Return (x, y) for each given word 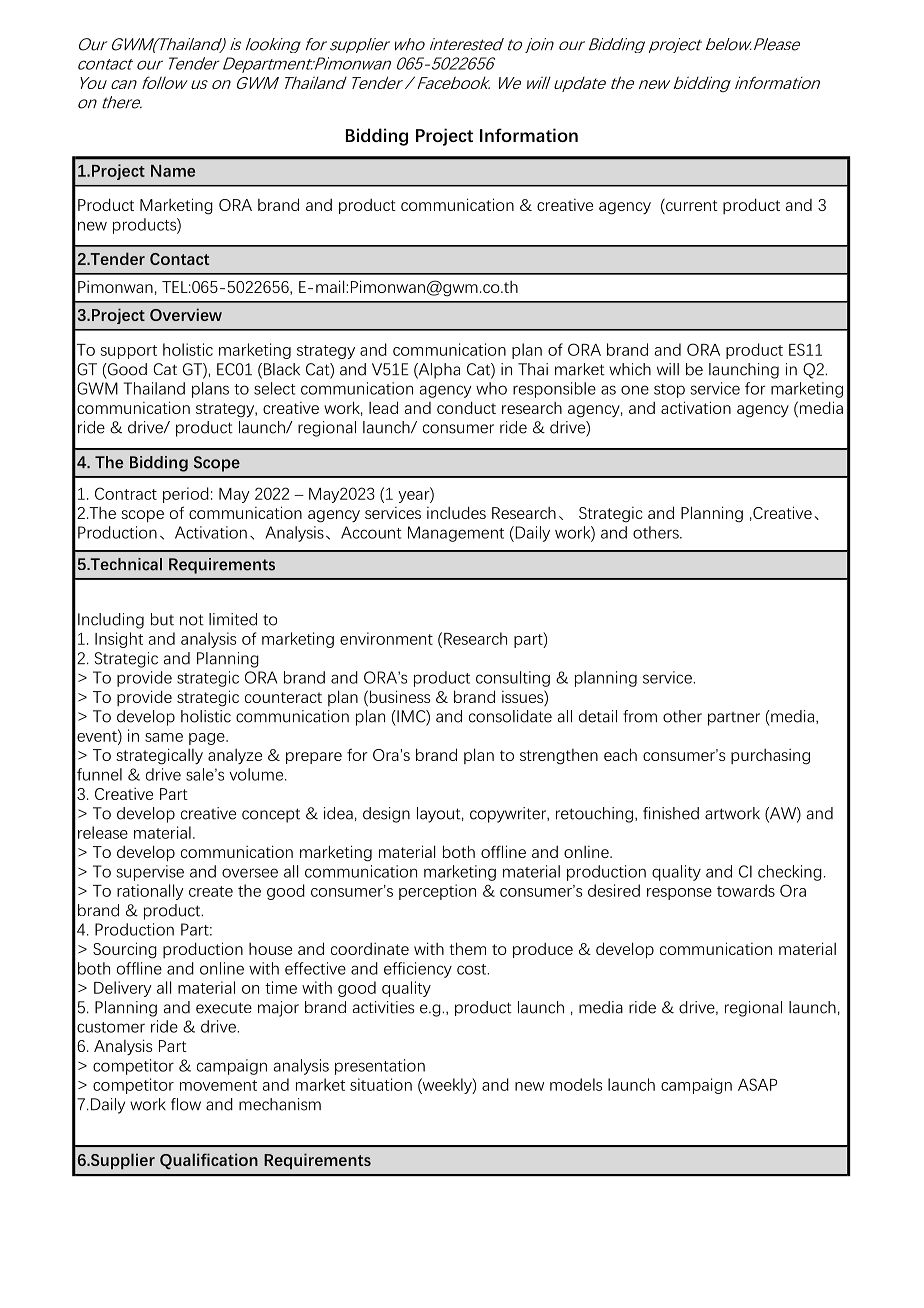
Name (173, 171)
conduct (466, 407)
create (211, 891)
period (186, 495)
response (679, 894)
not (192, 620)
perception (437, 892)
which (630, 369)
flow (186, 1104)
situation (381, 1084)
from (640, 716)
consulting (513, 679)
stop (669, 391)
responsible (554, 390)
